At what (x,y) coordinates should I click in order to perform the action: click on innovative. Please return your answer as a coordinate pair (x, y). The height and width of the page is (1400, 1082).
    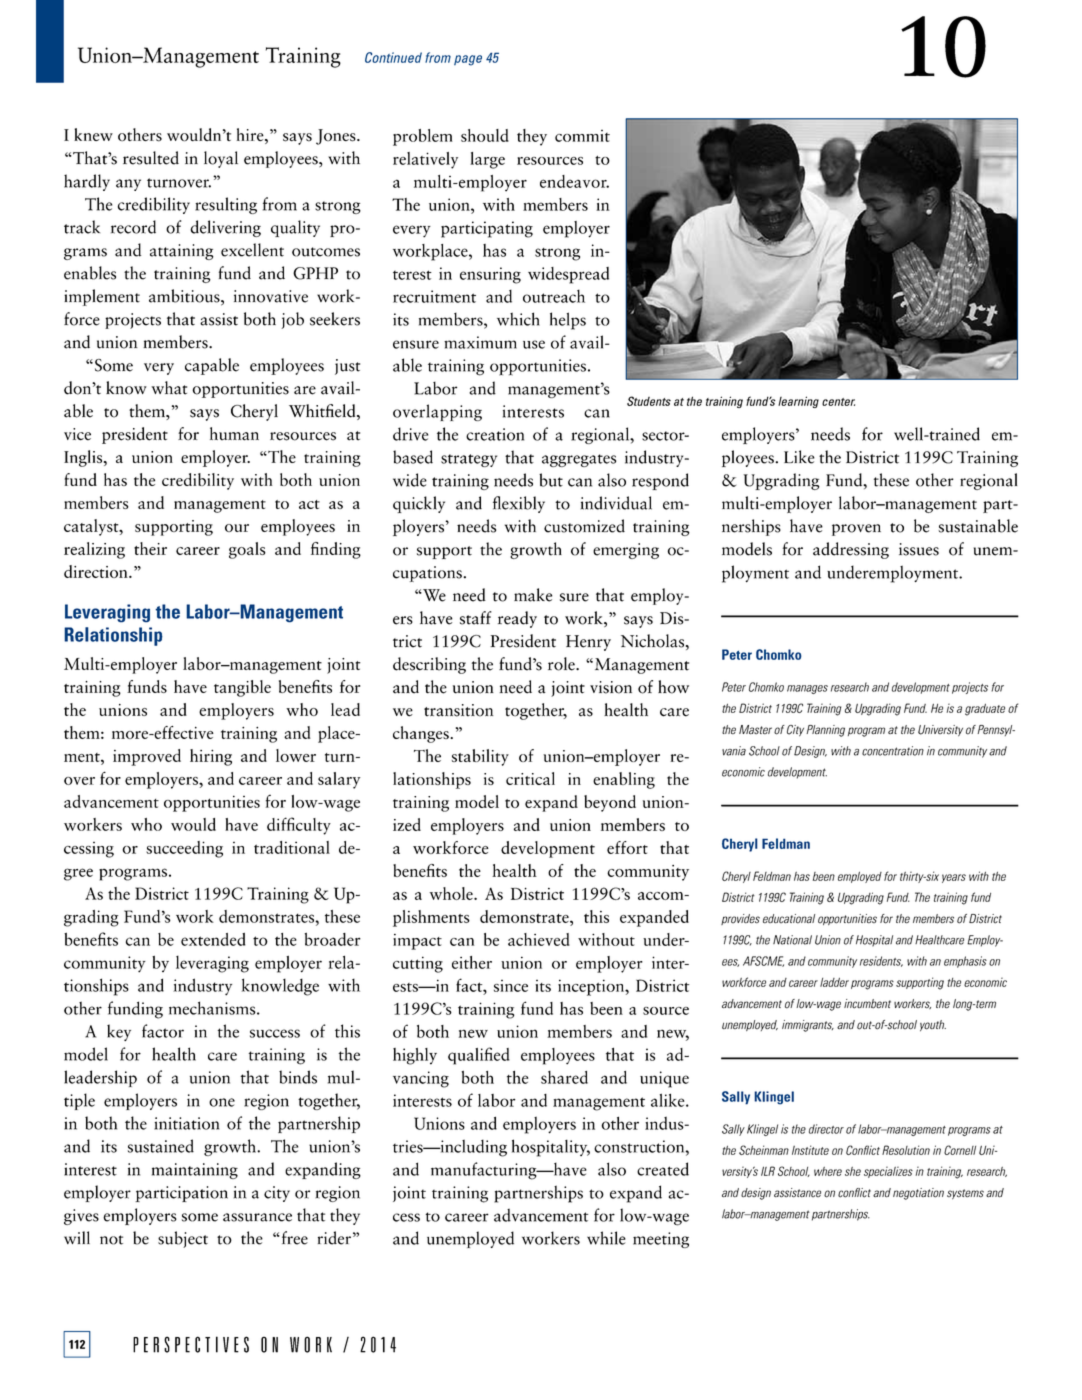
    Looking at the image, I should click on (271, 296).
